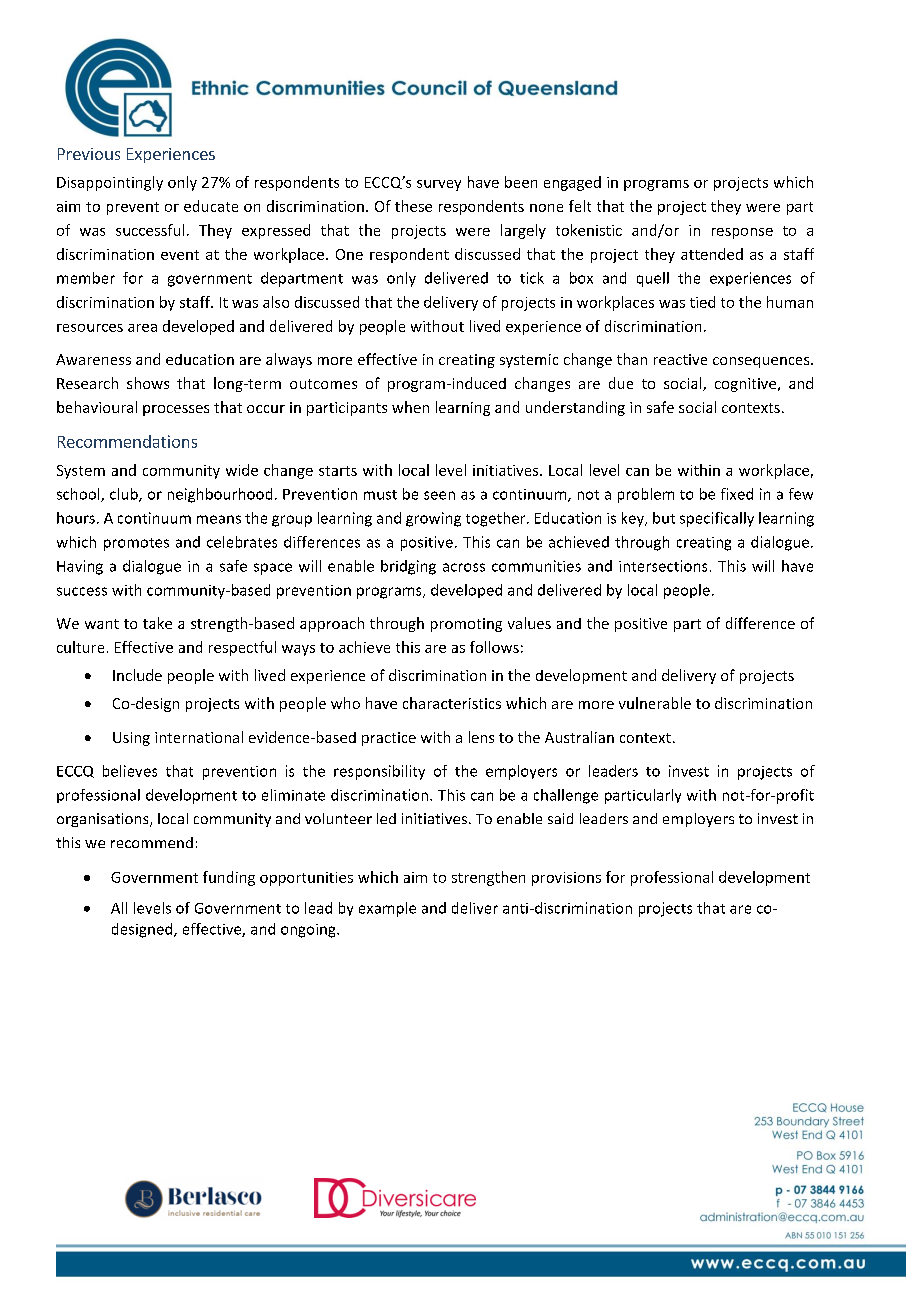 Image resolution: width=924 pixels, height=1308 pixels. What do you see at coordinates (742, 233) in the document?
I see `response` at bounding box center [742, 233].
